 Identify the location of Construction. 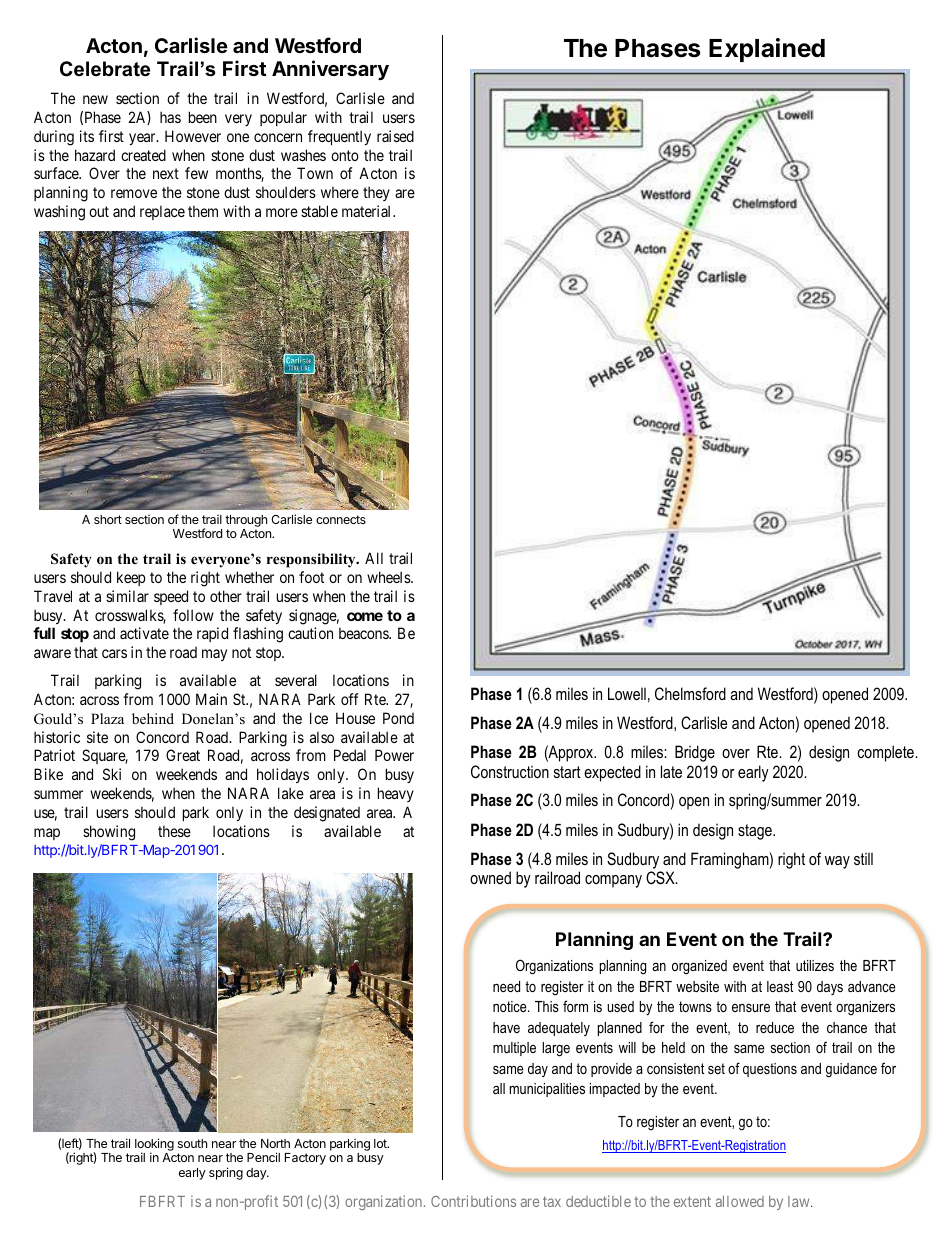
(510, 771).
